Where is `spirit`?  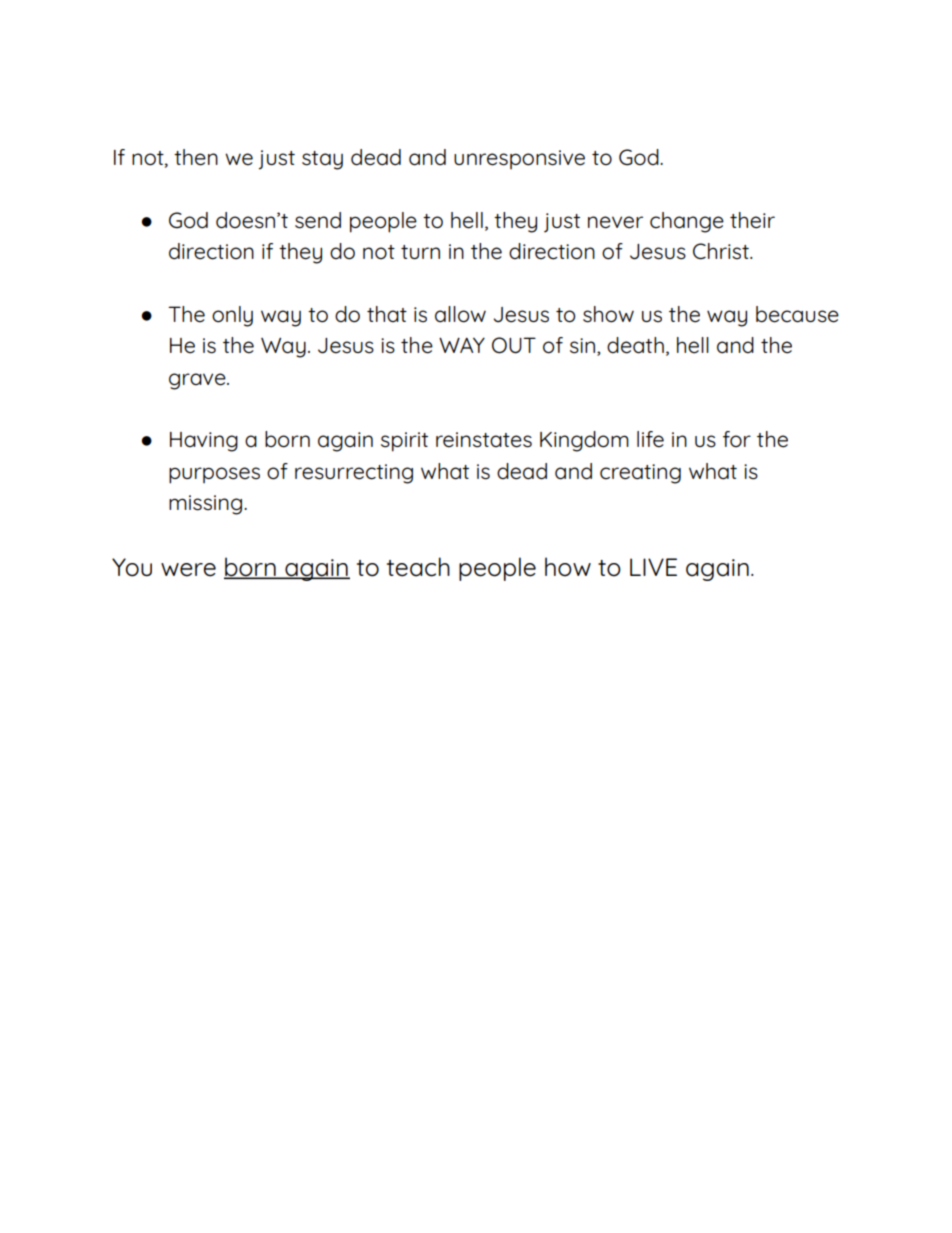 spirit is located at coordinates (404, 442).
